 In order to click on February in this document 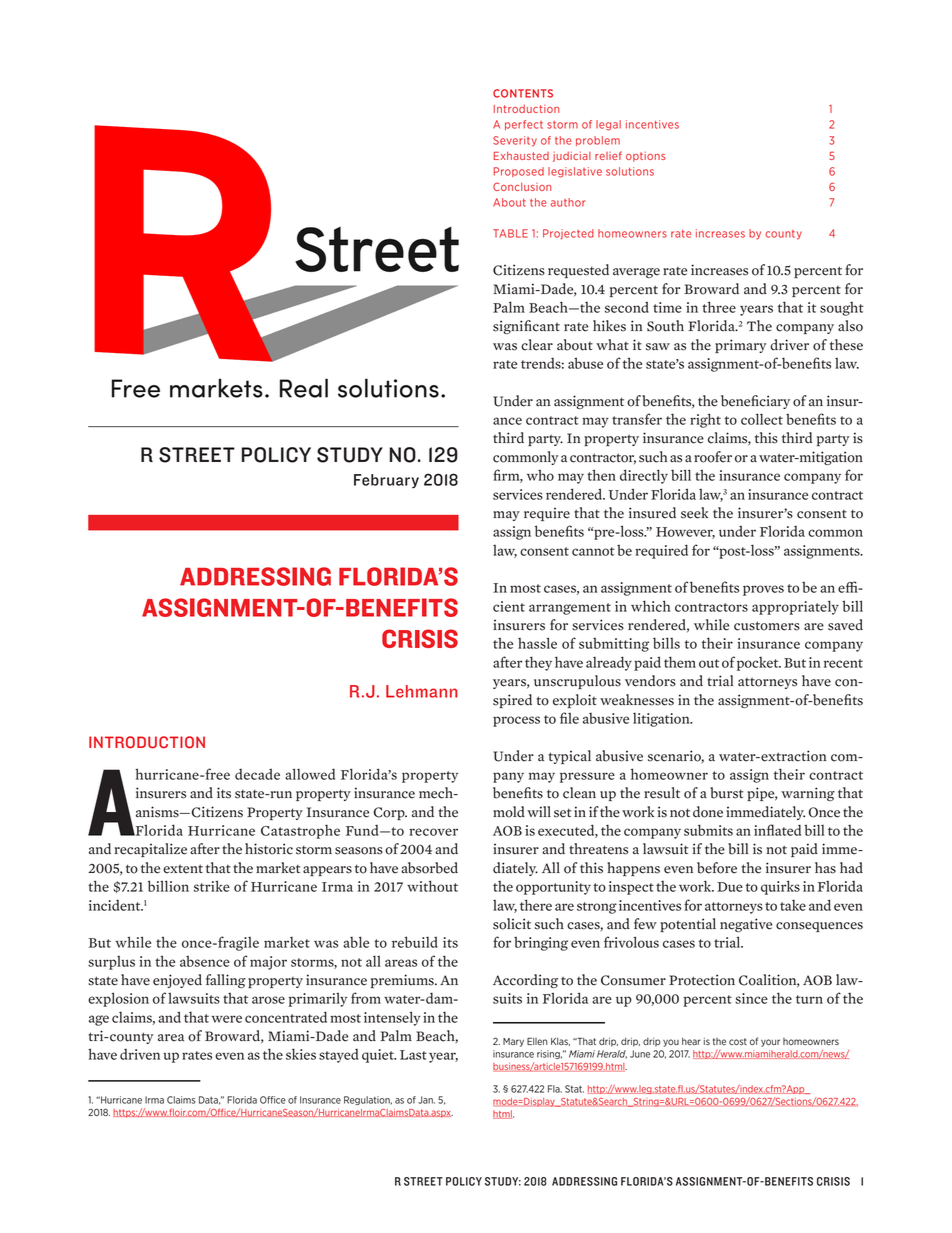, I will do `click(386, 481)`.
